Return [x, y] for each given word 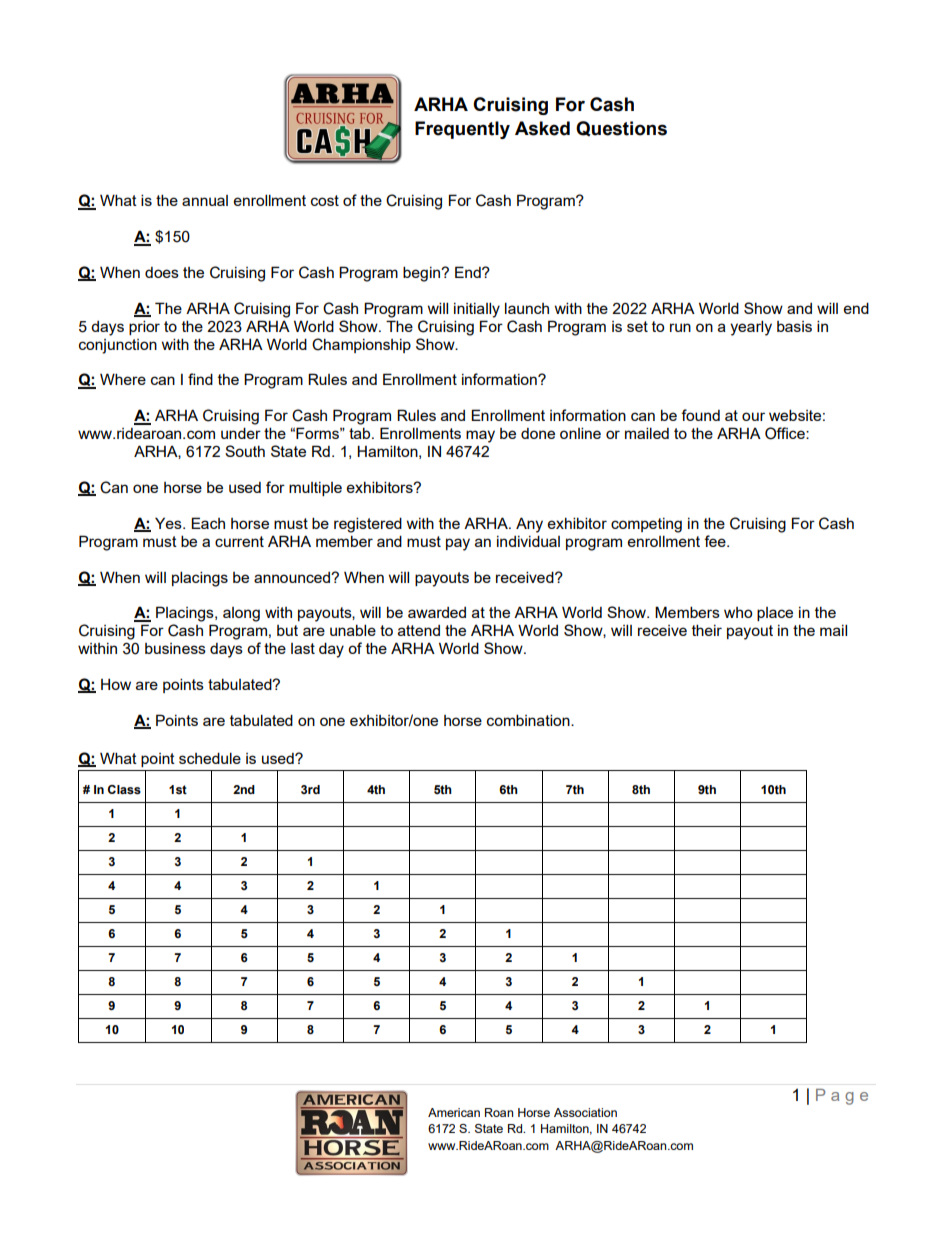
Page [842, 1097]
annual [205, 200]
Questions [621, 128]
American [454, 1112]
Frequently [462, 130]
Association [585, 1112]
